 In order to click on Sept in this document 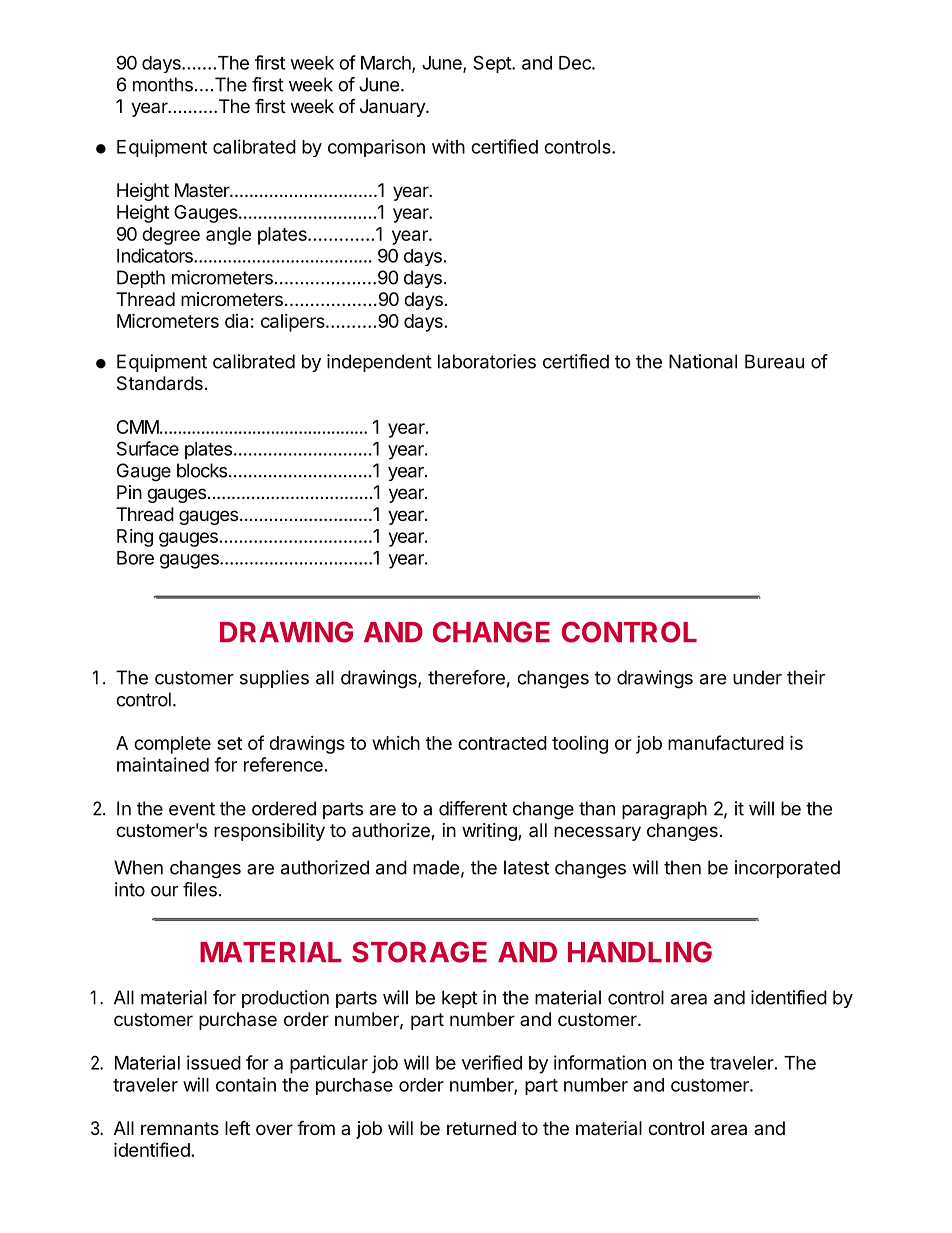, I will do `click(493, 64)`.
